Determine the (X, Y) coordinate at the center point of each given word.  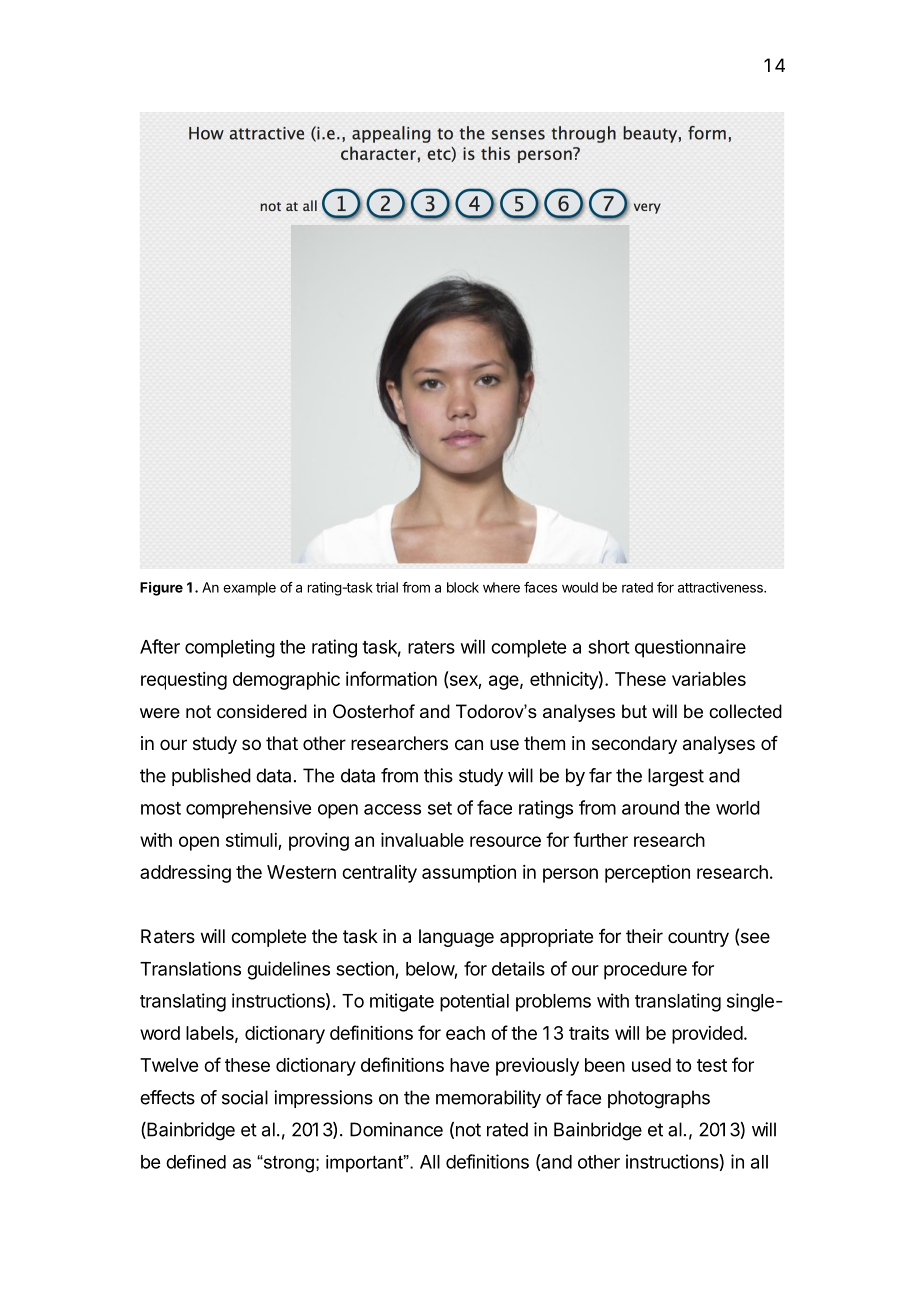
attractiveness (721, 587)
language (456, 938)
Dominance (396, 1129)
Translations (190, 968)
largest (676, 777)
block (463, 587)
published (211, 777)
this (438, 775)
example (249, 589)
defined (196, 1162)
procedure (645, 971)
